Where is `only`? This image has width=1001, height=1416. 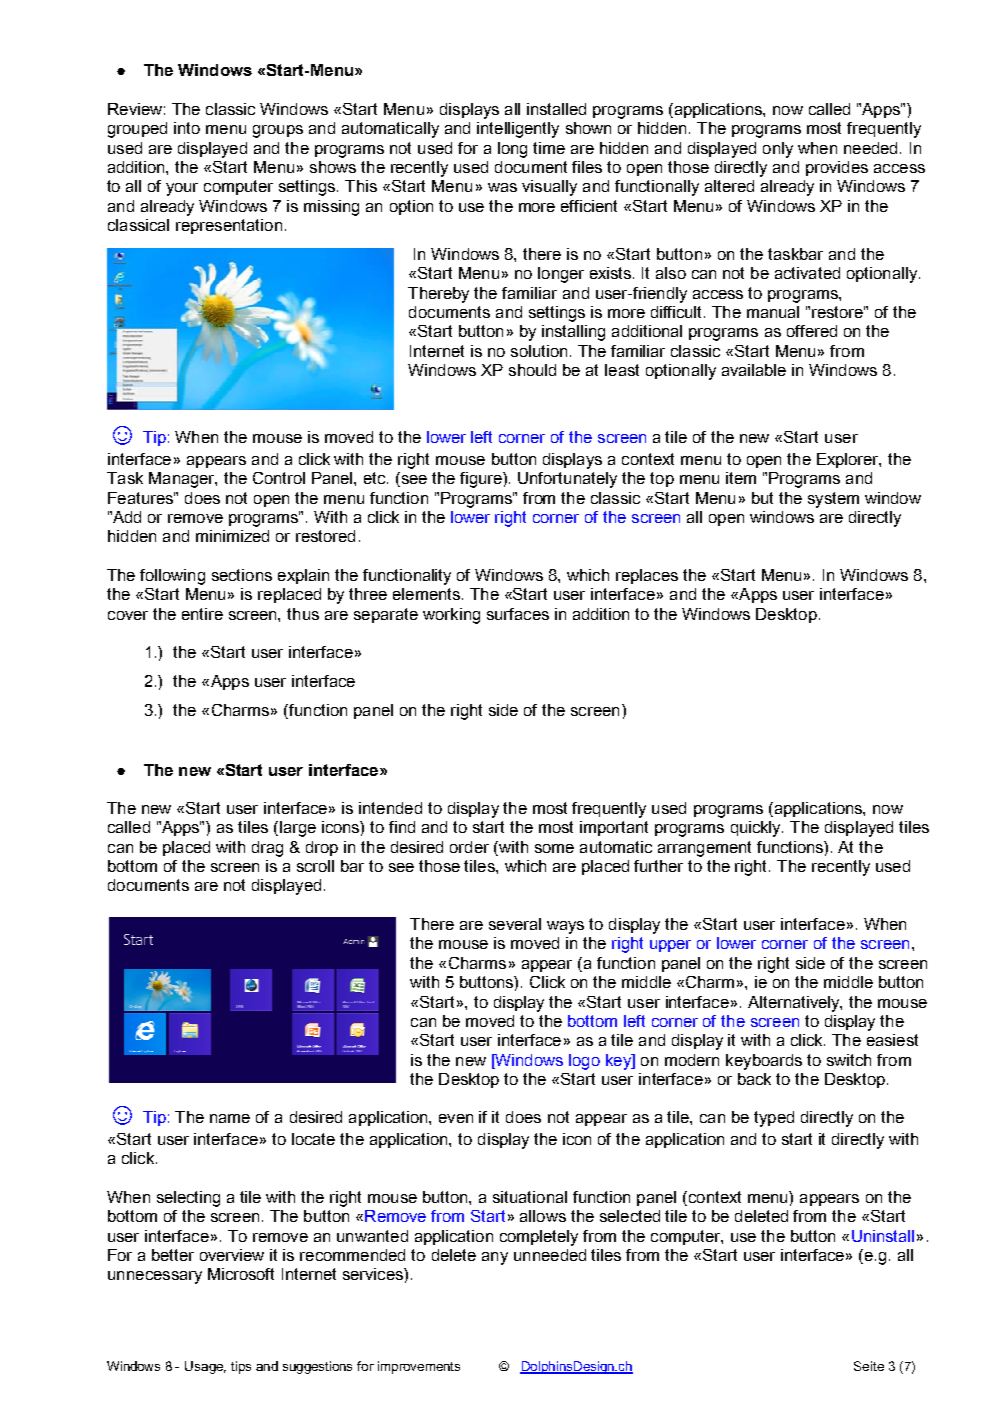
only is located at coordinates (778, 150).
